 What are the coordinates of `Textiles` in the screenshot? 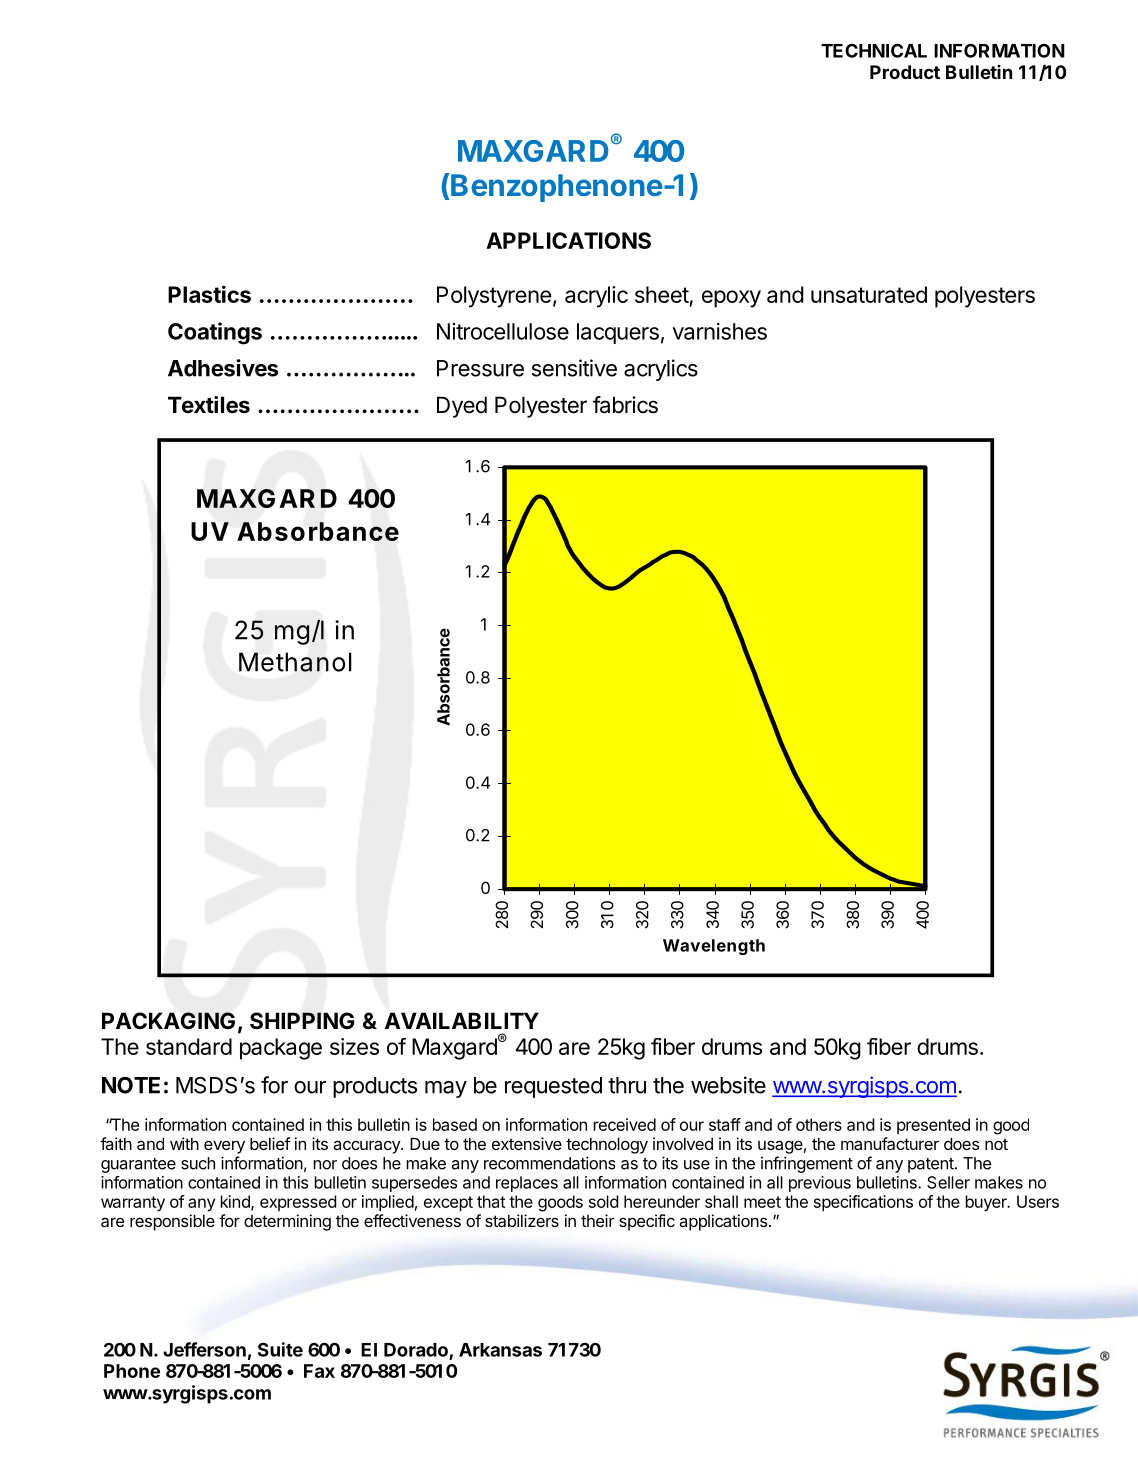 It's located at (209, 405).
